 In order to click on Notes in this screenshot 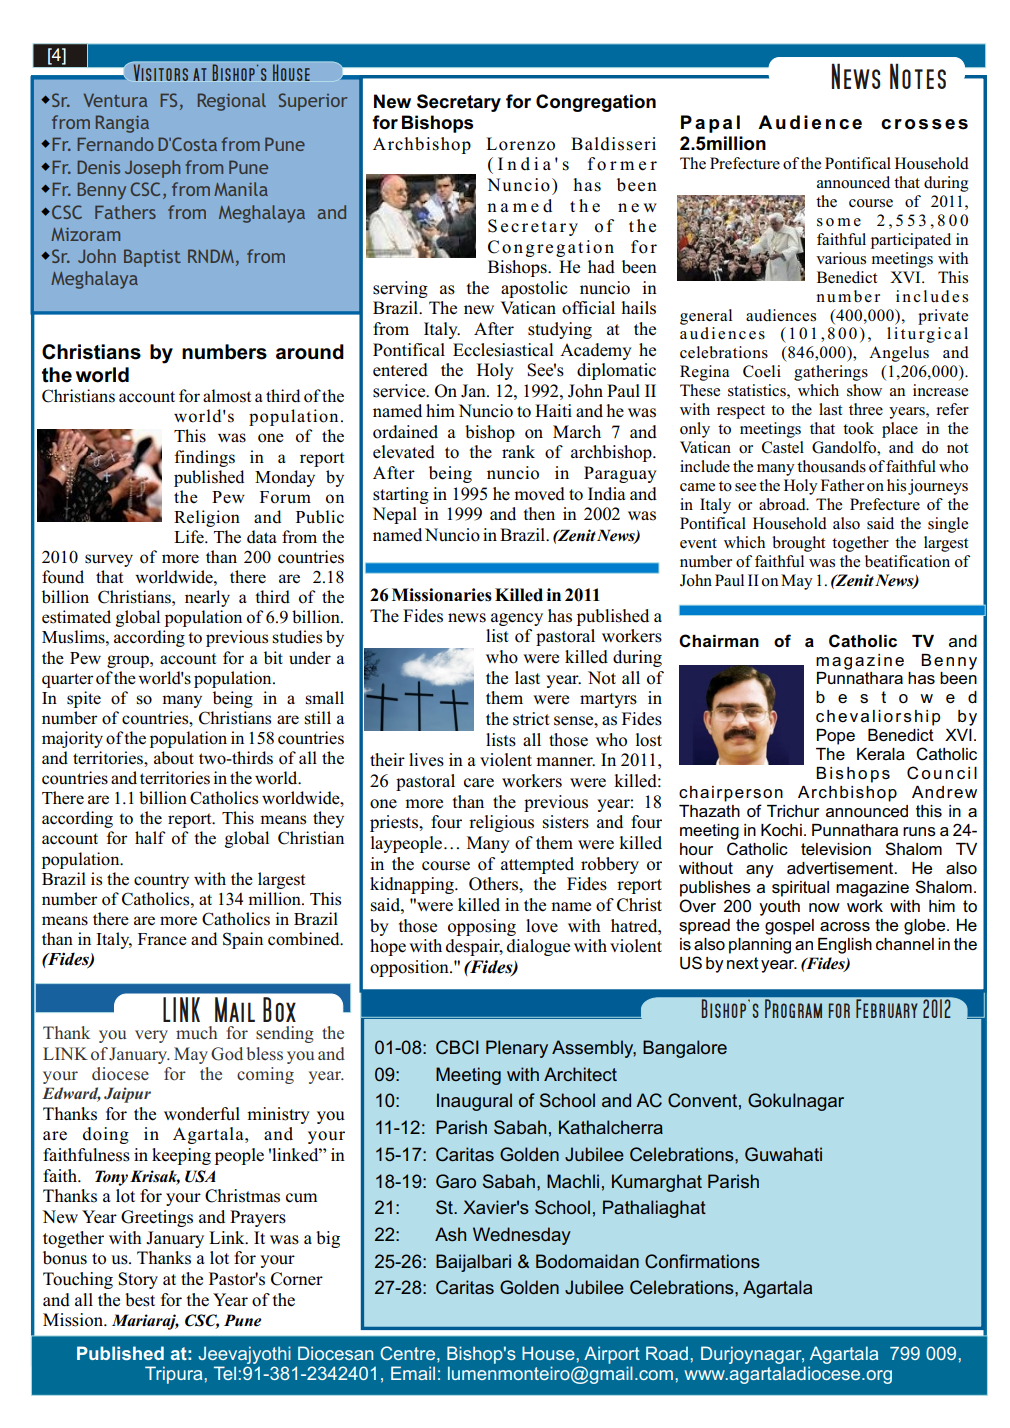, I will do `click(918, 76)`.
